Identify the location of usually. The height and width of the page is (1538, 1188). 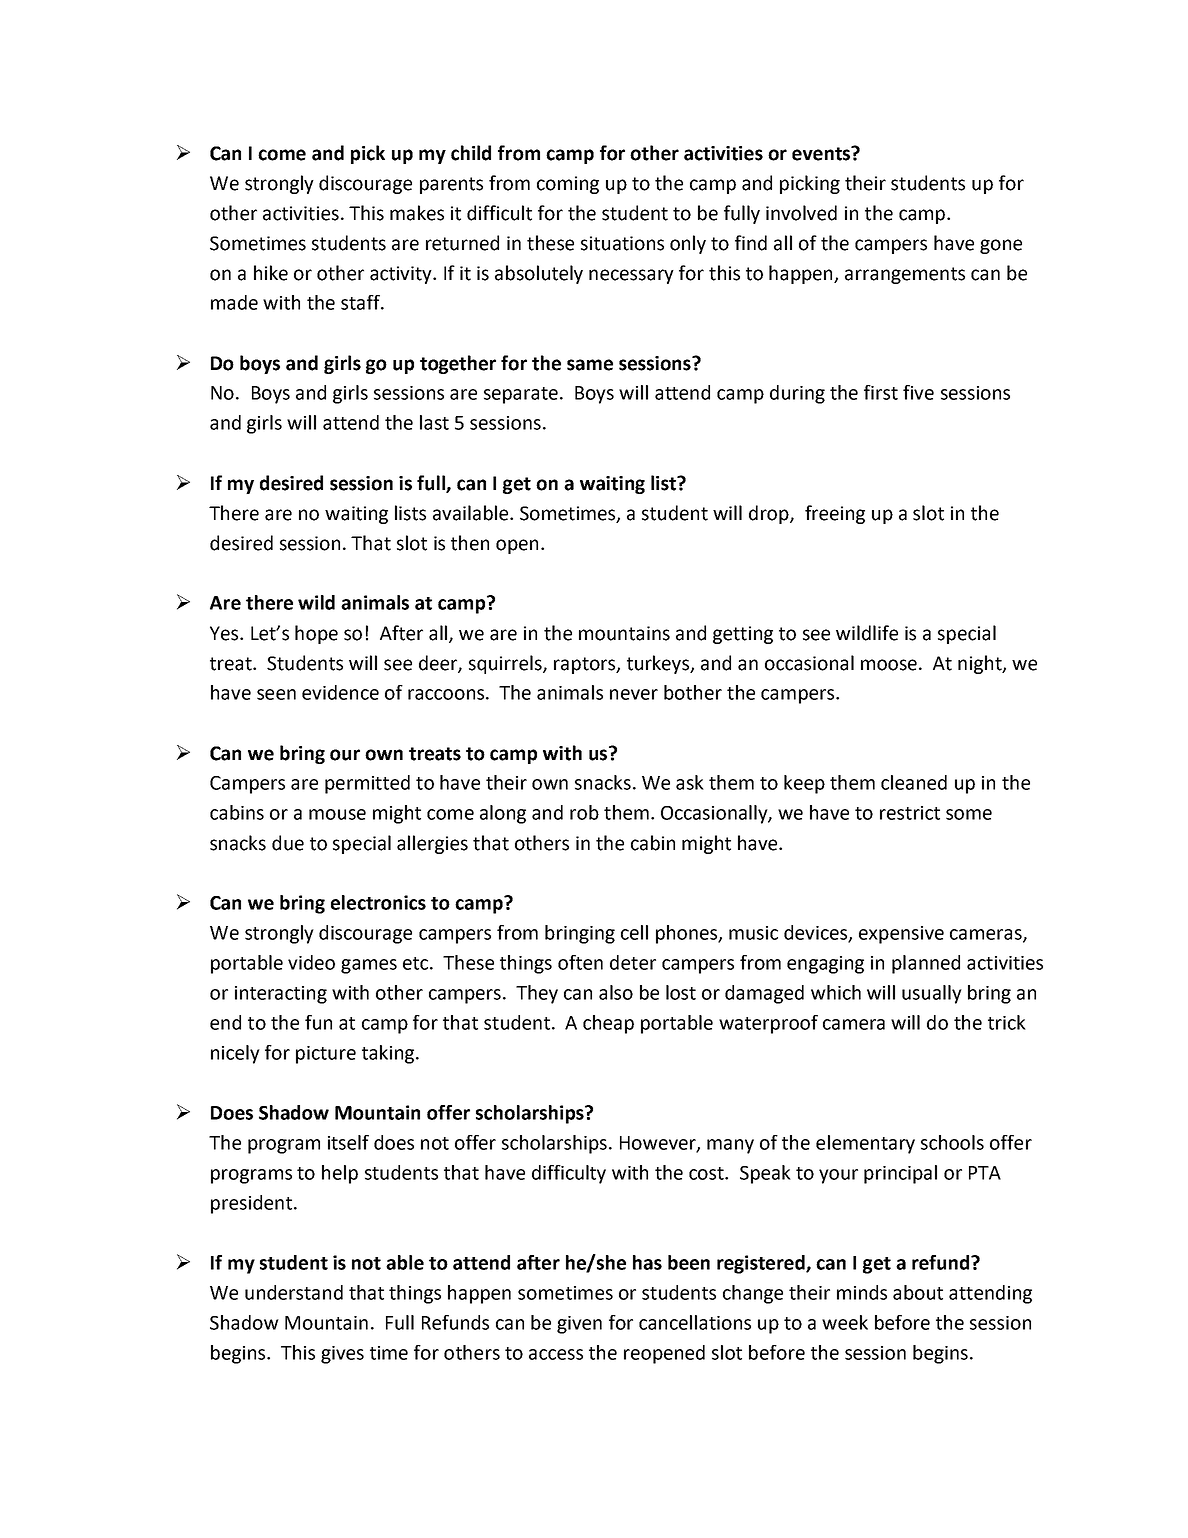
(932, 994).
